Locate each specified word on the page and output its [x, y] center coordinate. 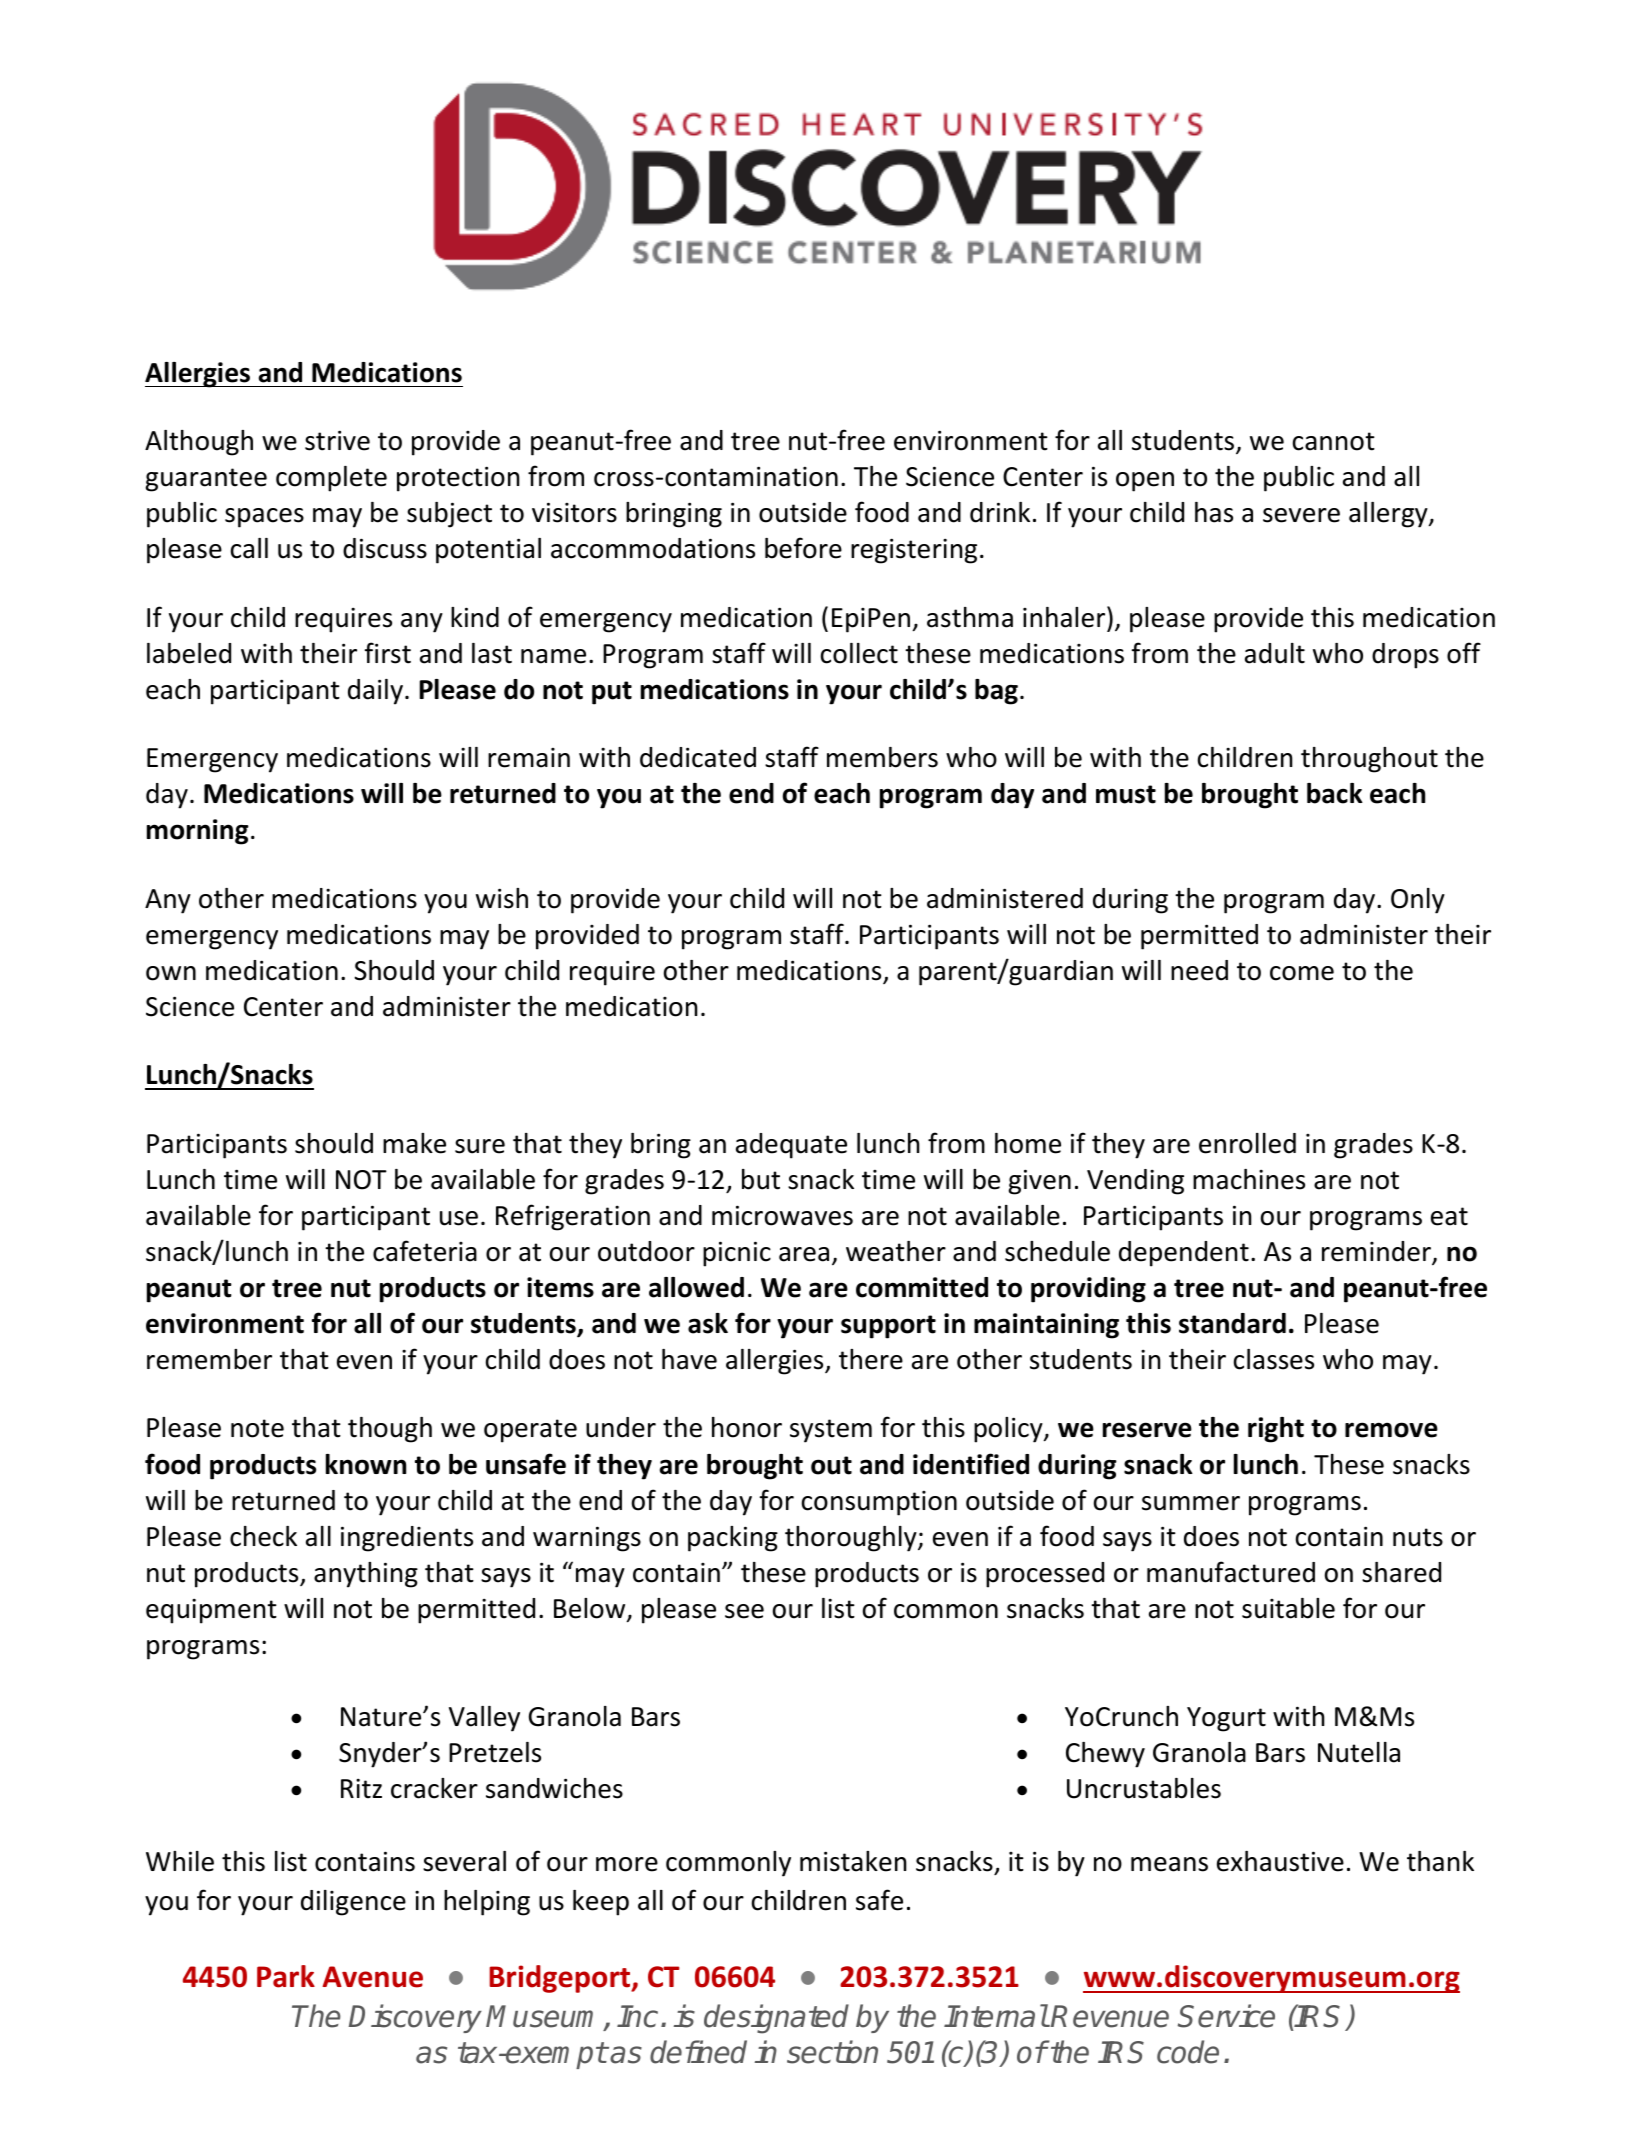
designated [776, 2019]
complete [331, 479]
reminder [1377, 1252]
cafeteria [425, 1251]
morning [198, 832]
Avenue [372, 1977]
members [882, 757]
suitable [1288, 1608]
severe [1301, 515]
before [803, 548]
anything [366, 1575]
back [1335, 793]
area [804, 1254]
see [744, 1611]
